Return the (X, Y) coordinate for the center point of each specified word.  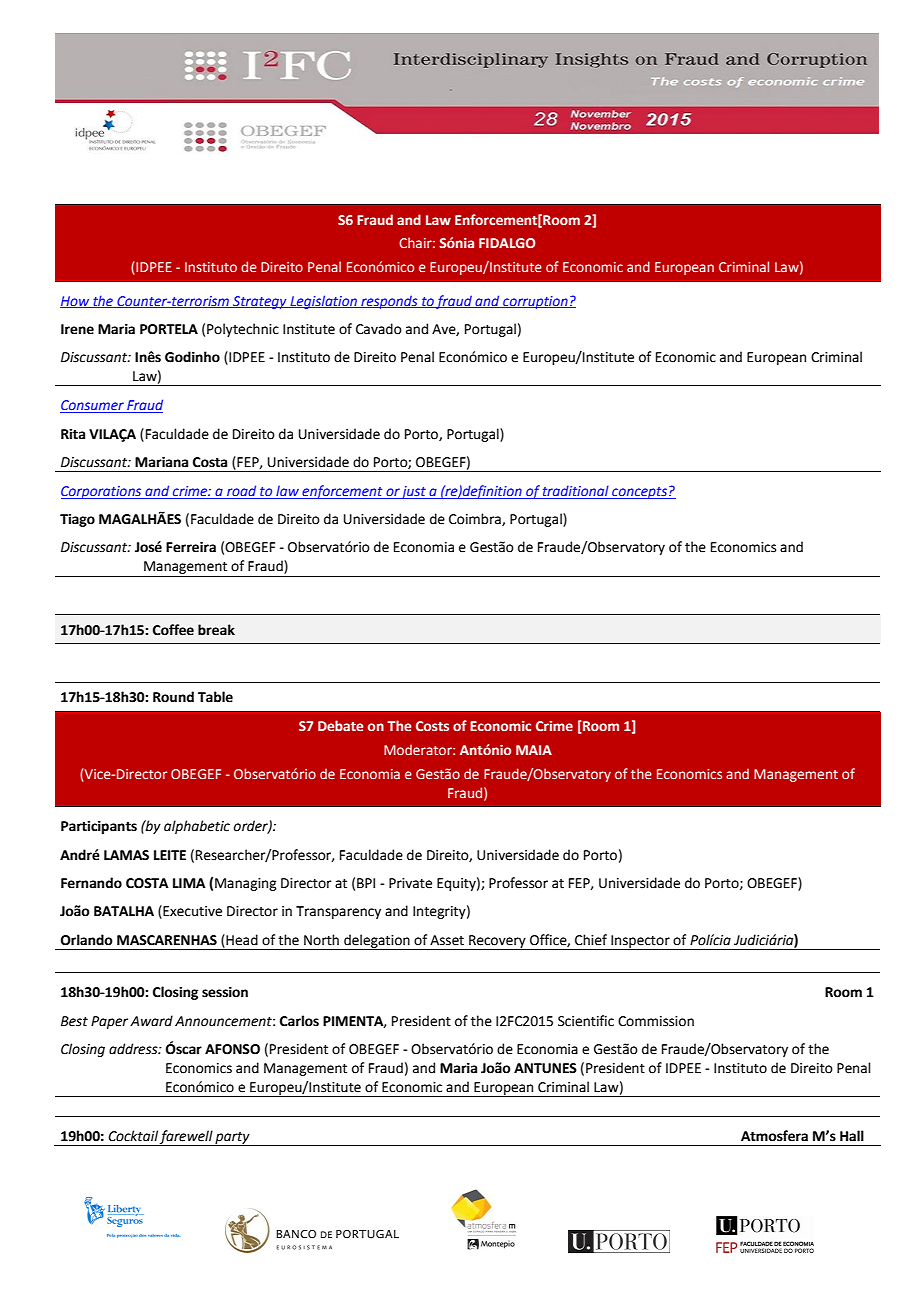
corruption (535, 302)
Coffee (173, 630)
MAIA (534, 750)
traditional (576, 492)
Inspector (640, 942)
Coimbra (476, 519)
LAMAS (126, 855)
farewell (187, 1138)
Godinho (192, 357)
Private (410, 883)
